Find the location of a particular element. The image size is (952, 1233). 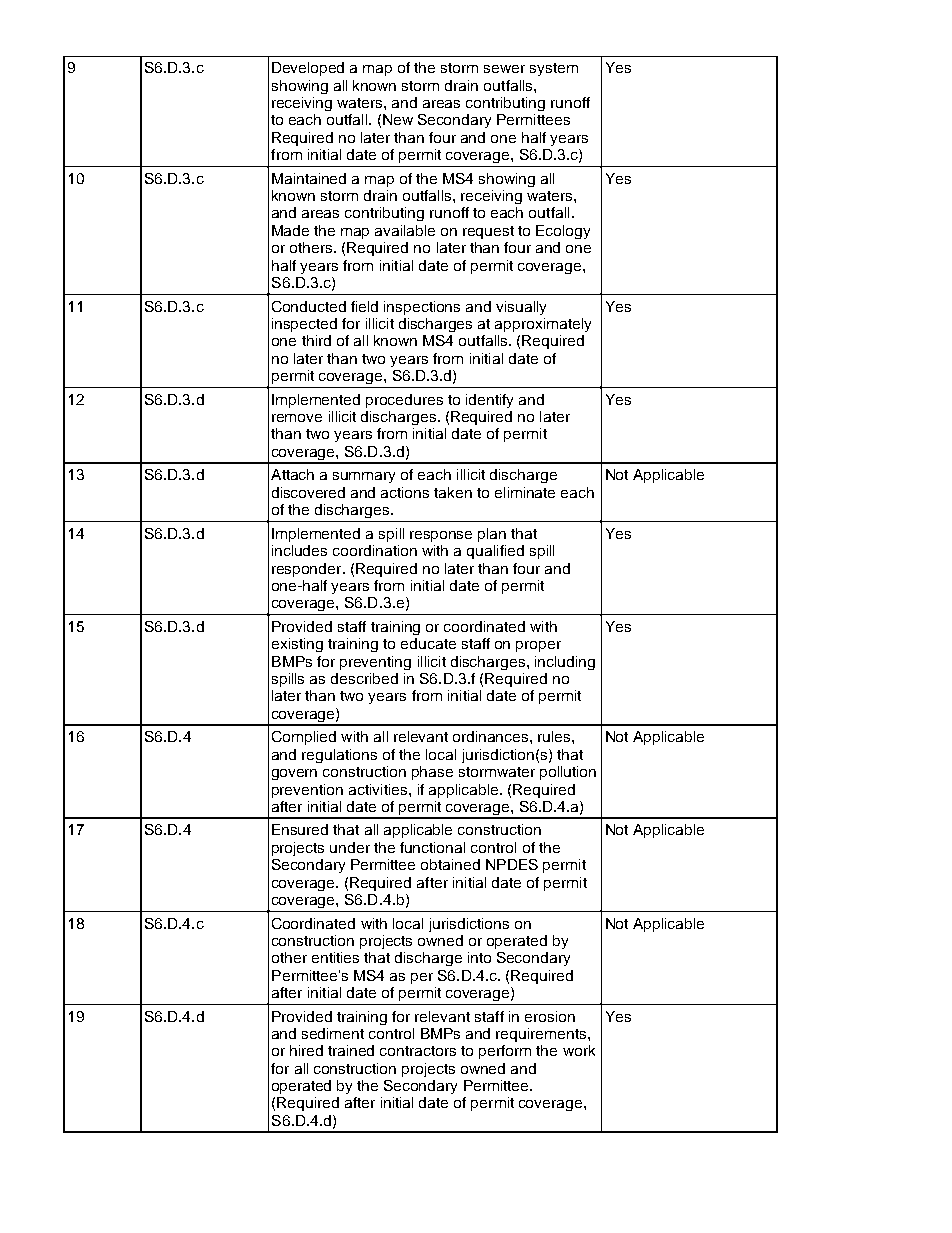

Developed is located at coordinates (308, 69).
